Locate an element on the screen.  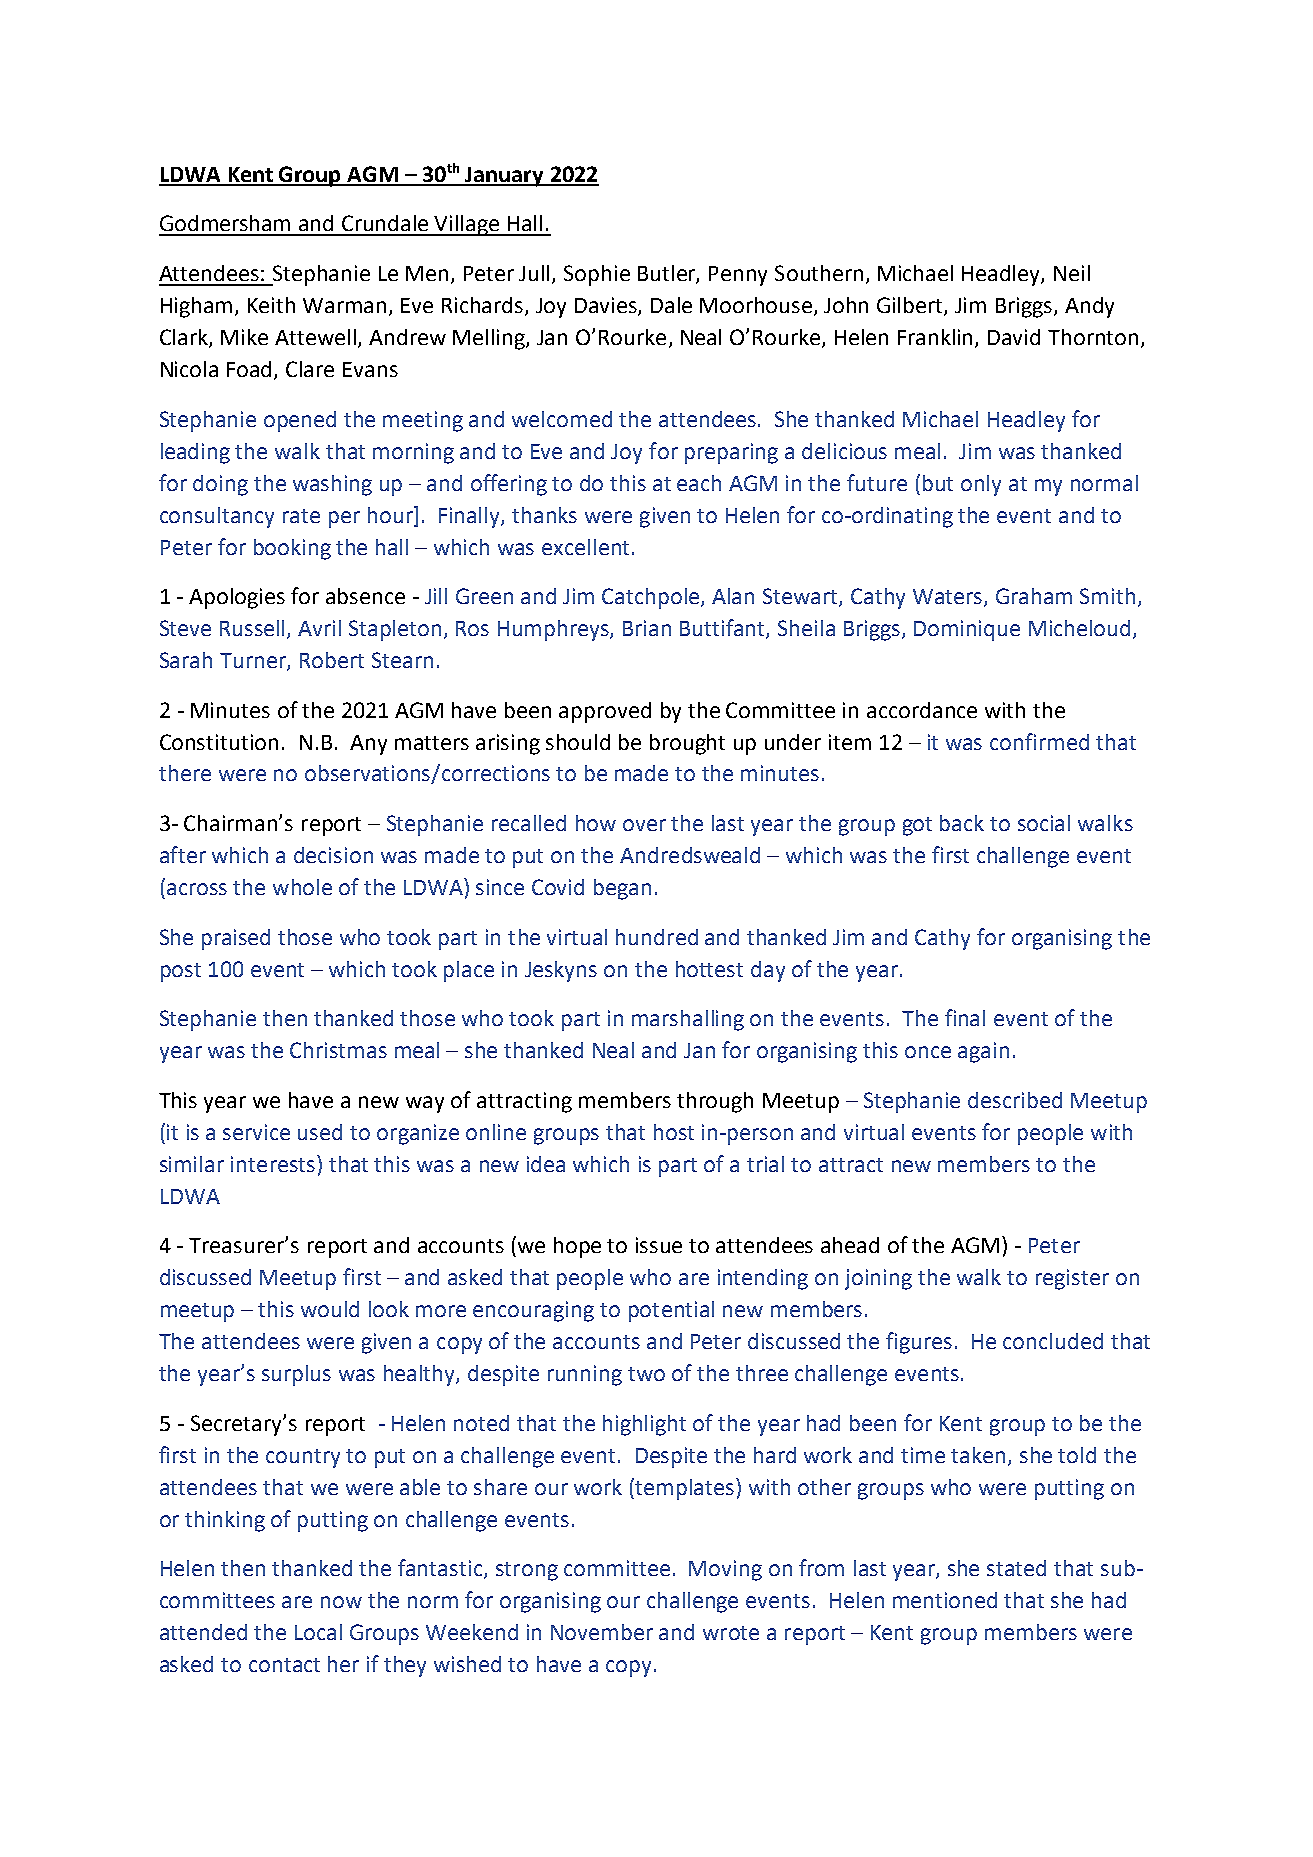
hundred is located at coordinates (657, 937).
